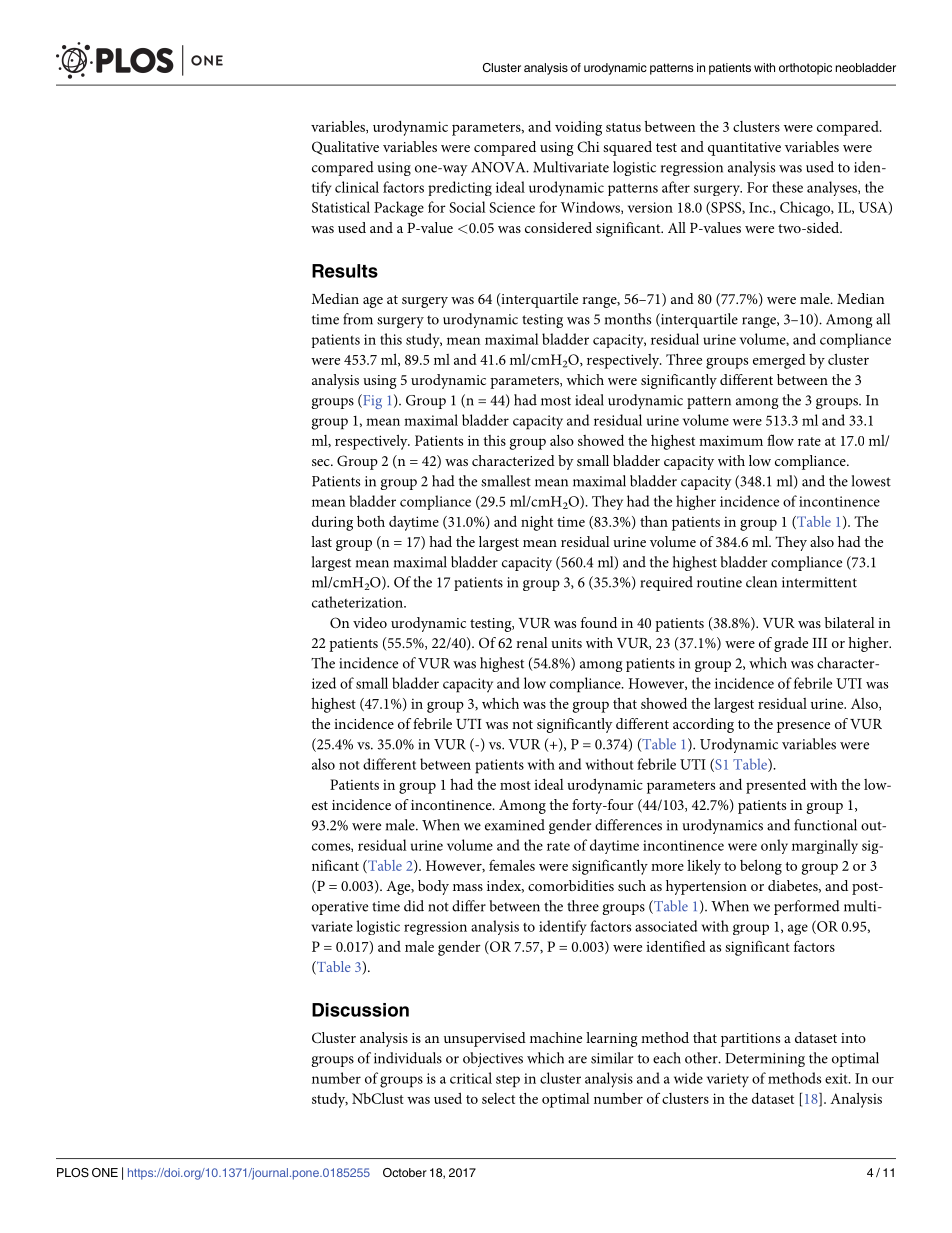  Describe the element at coordinates (498, 1098) in the image. I see `select` at that location.
